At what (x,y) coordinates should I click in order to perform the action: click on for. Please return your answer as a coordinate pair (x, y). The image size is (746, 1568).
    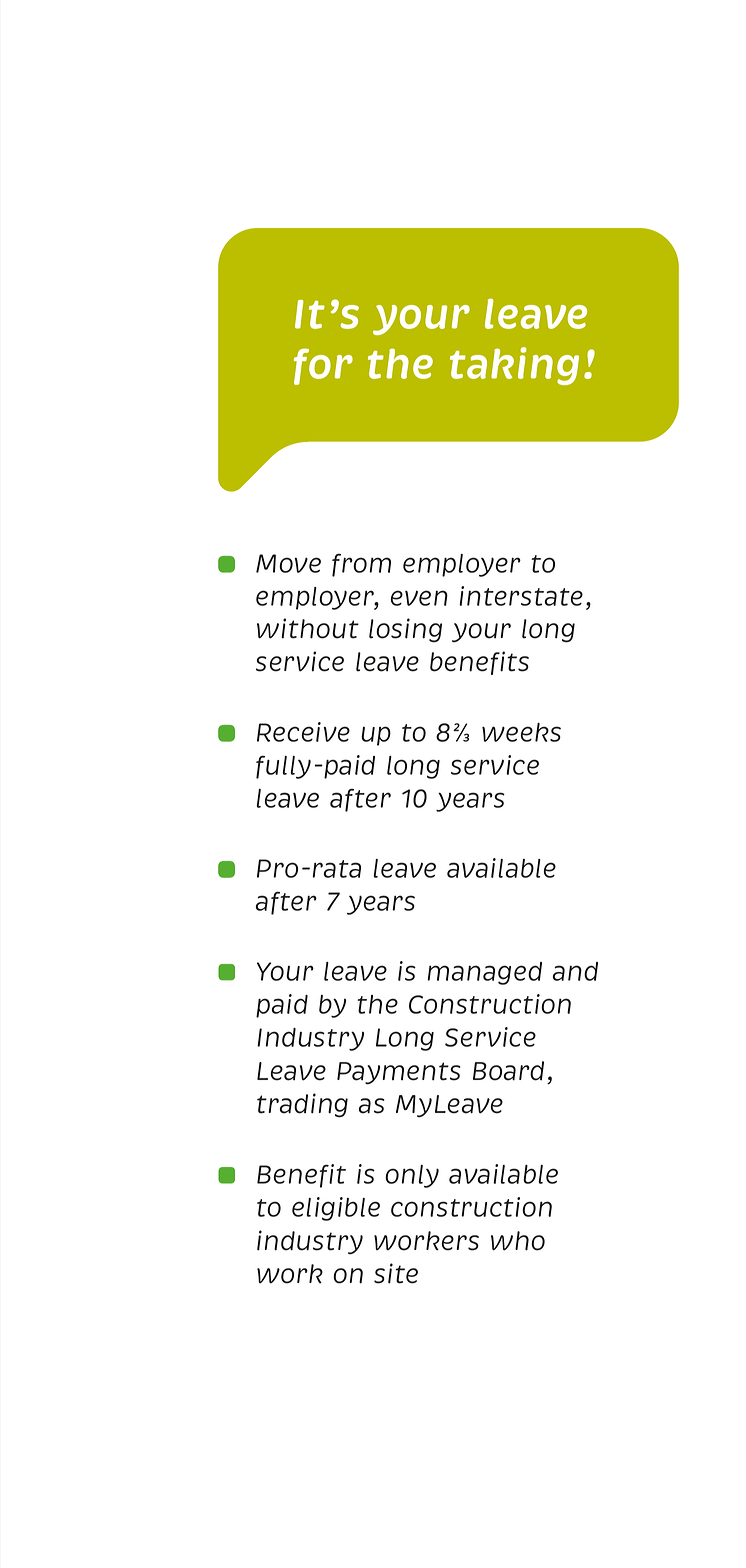
    Looking at the image, I should click on (323, 366).
